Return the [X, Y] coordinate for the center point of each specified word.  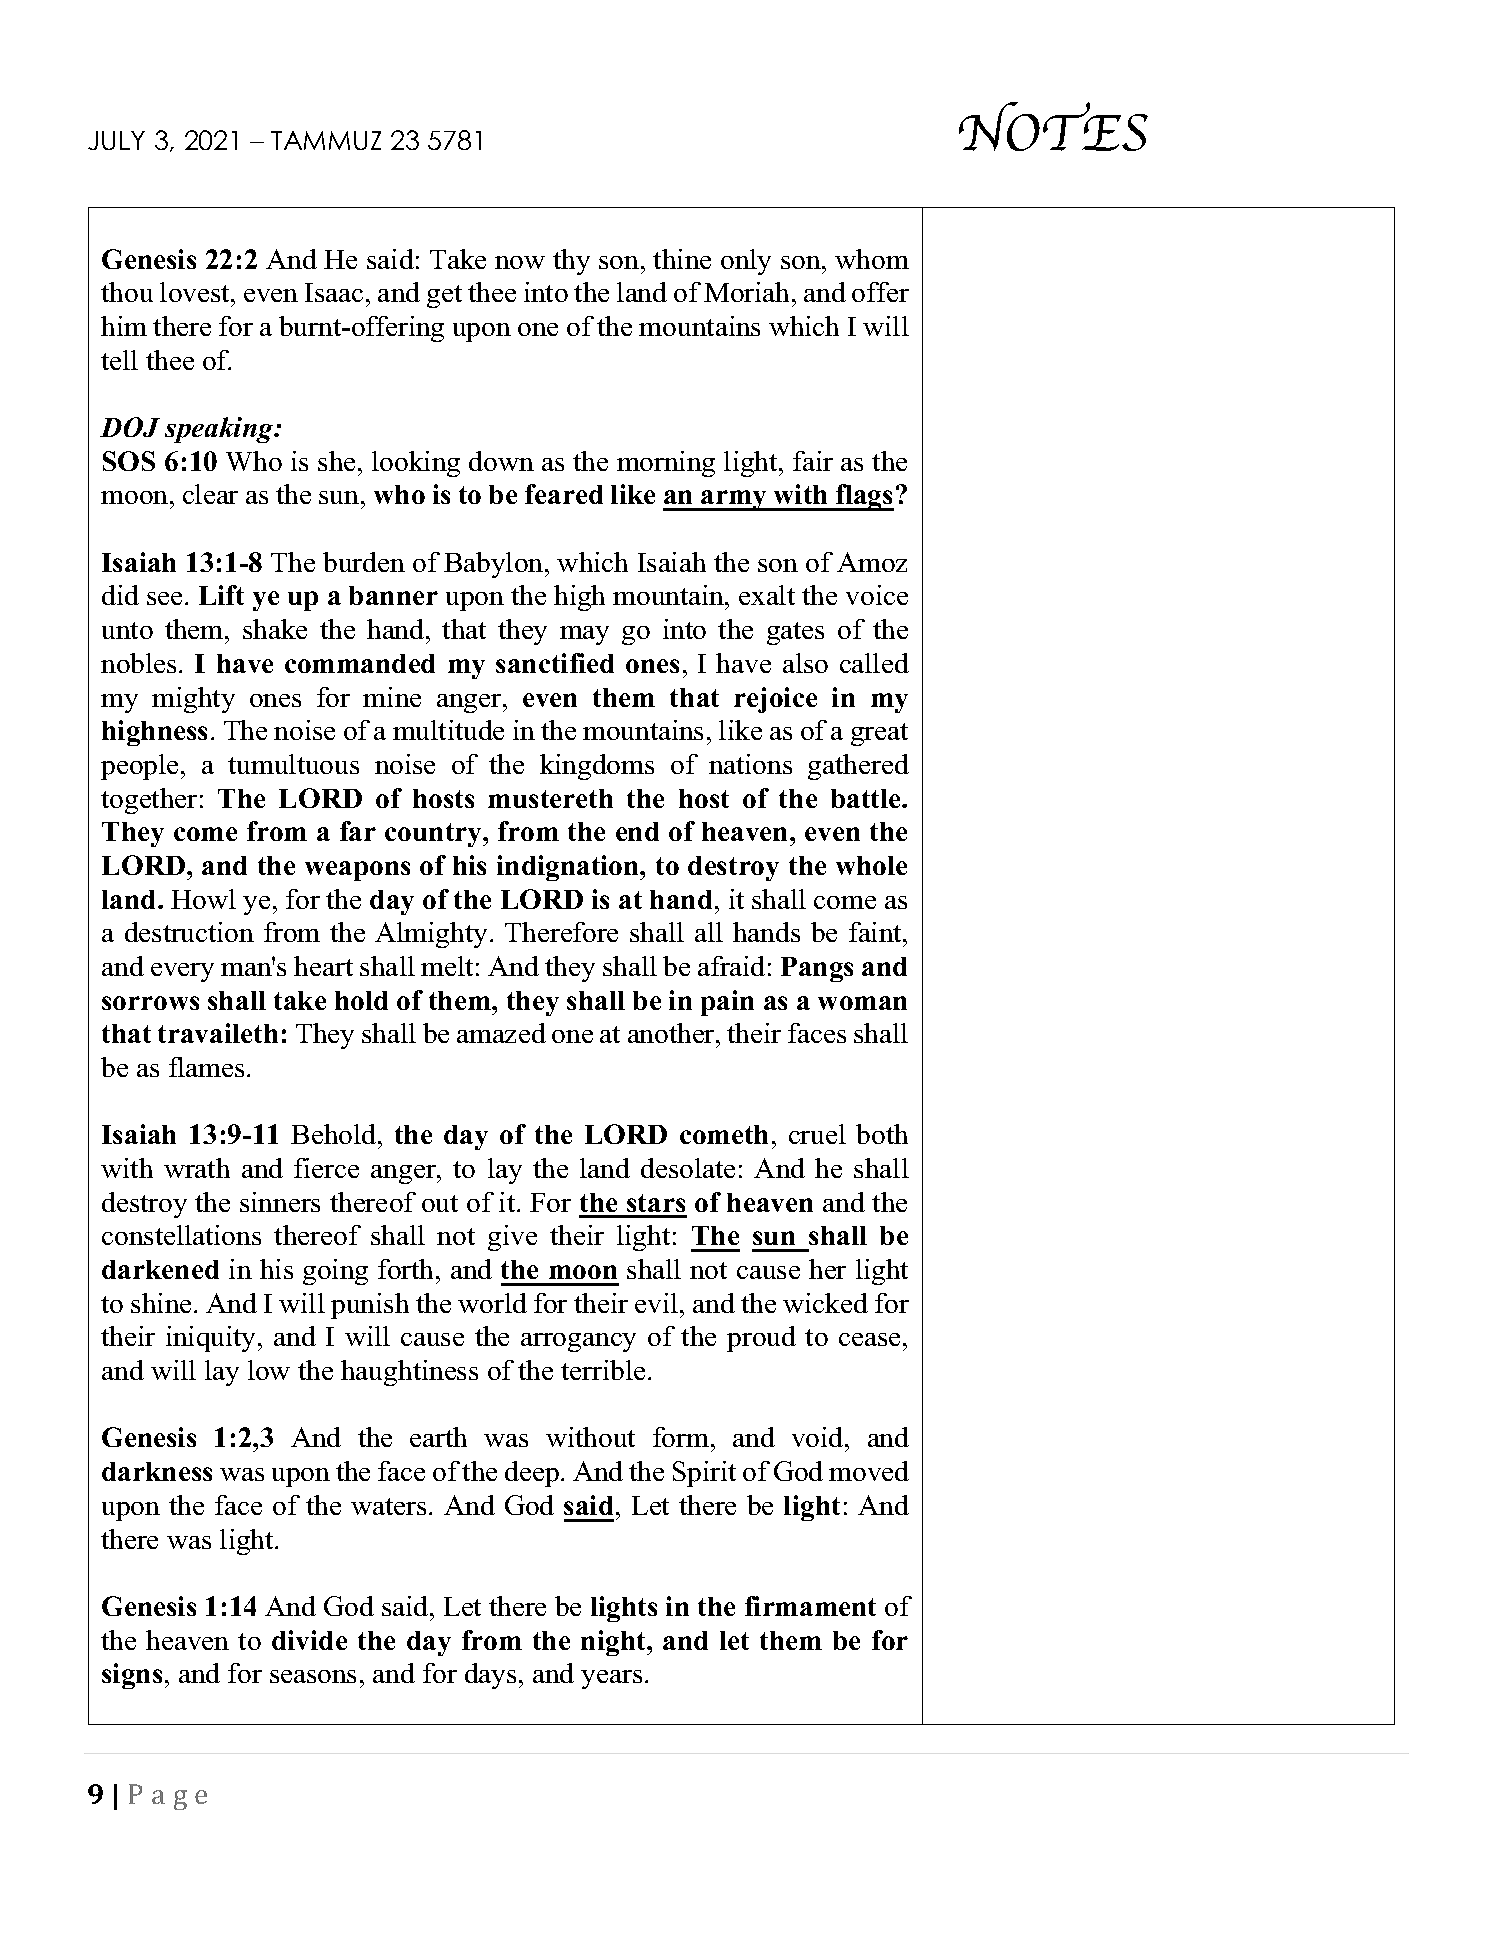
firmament [810, 1606]
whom [872, 259]
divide [309, 1640]
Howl [203, 899]
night [614, 1643]
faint [876, 932]
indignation [569, 868]
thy [571, 262]
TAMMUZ [326, 140]
